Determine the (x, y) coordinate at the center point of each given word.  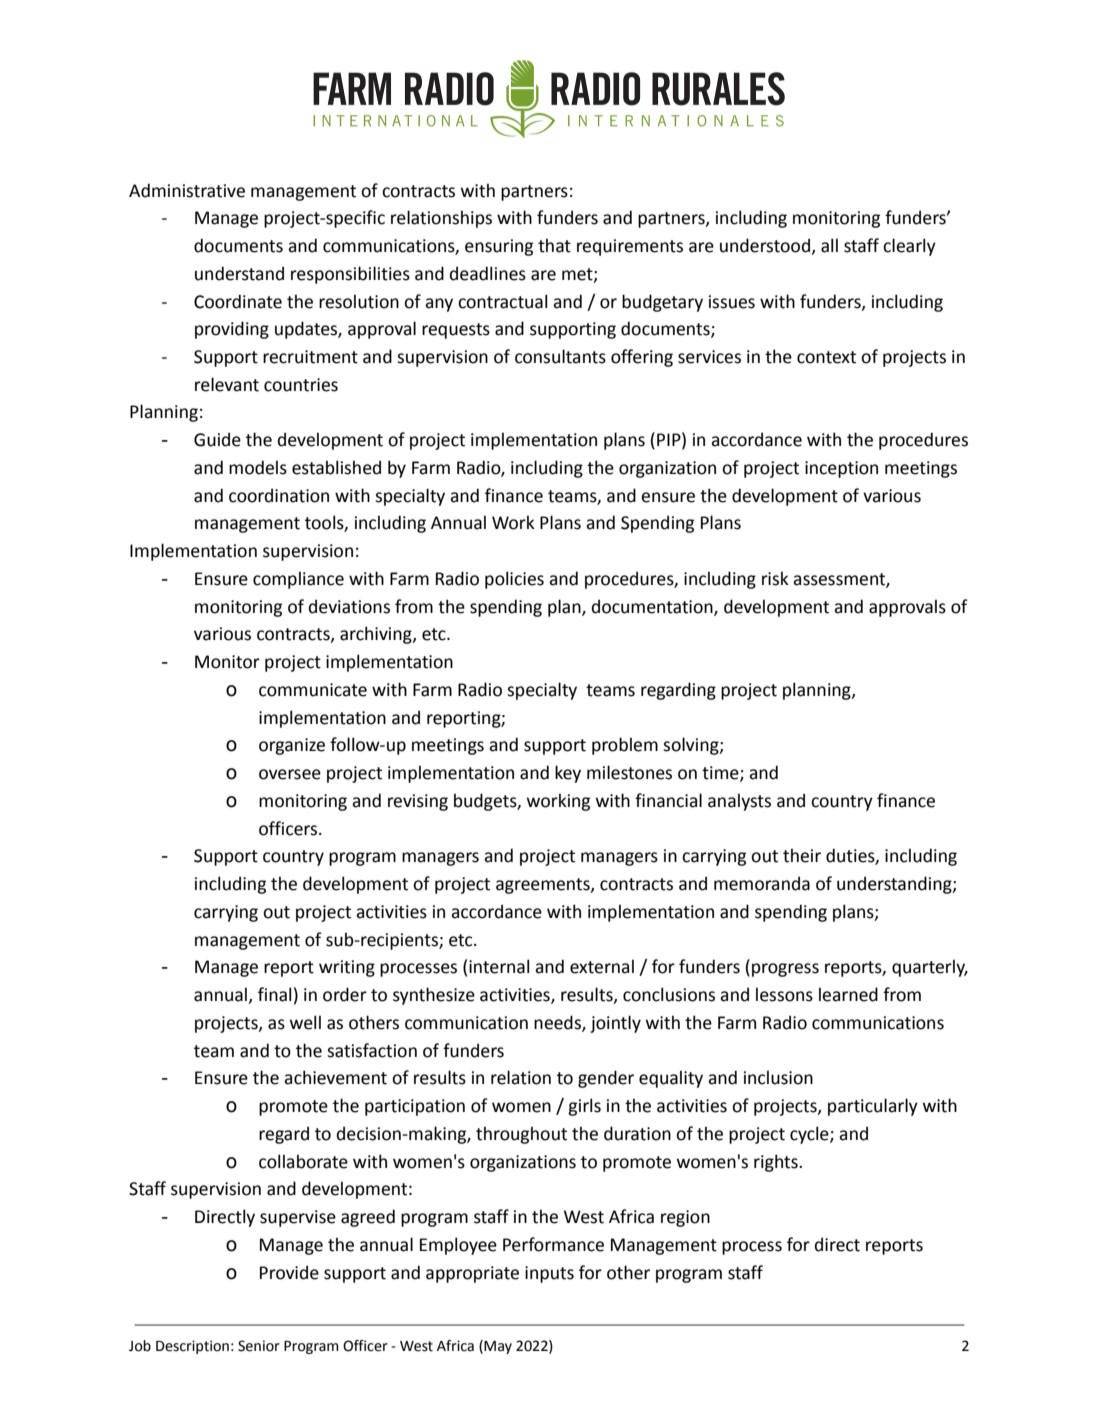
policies (514, 580)
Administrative (187, 190)
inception (841, 469)
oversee (290, 774)
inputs (549, 1274)
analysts (739, 802)
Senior (259, 1346)
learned (848, 994)
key (568, 774)
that (554, 245)
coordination (279, 495)
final (274, 994)
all (829, 245)
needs (558, 1023)
